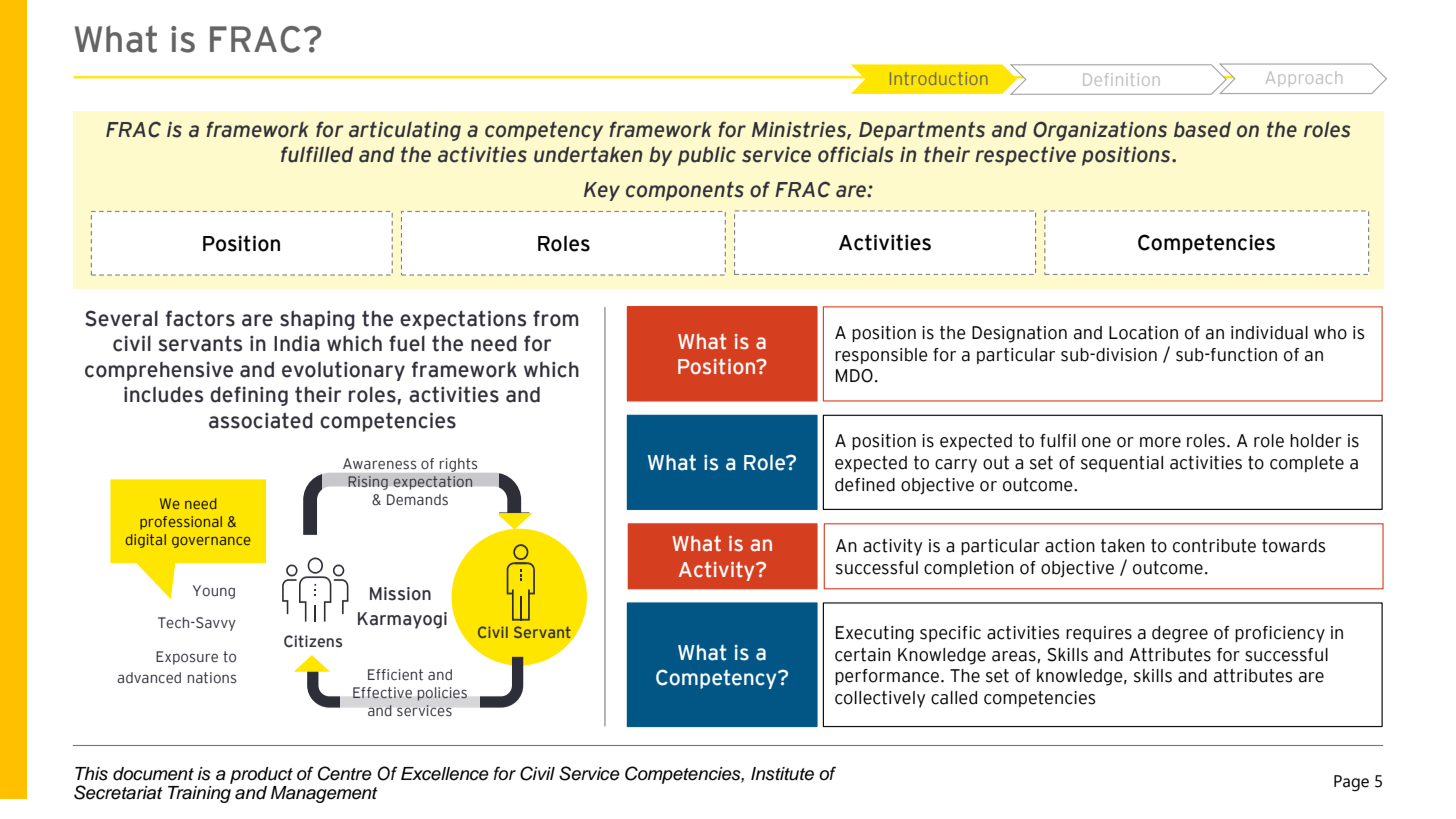 The height and width of the image is (819, 1456). What do you see at coordinates (405, 131) in the image?
I see `articulating` at bounding box center [405, 131].
